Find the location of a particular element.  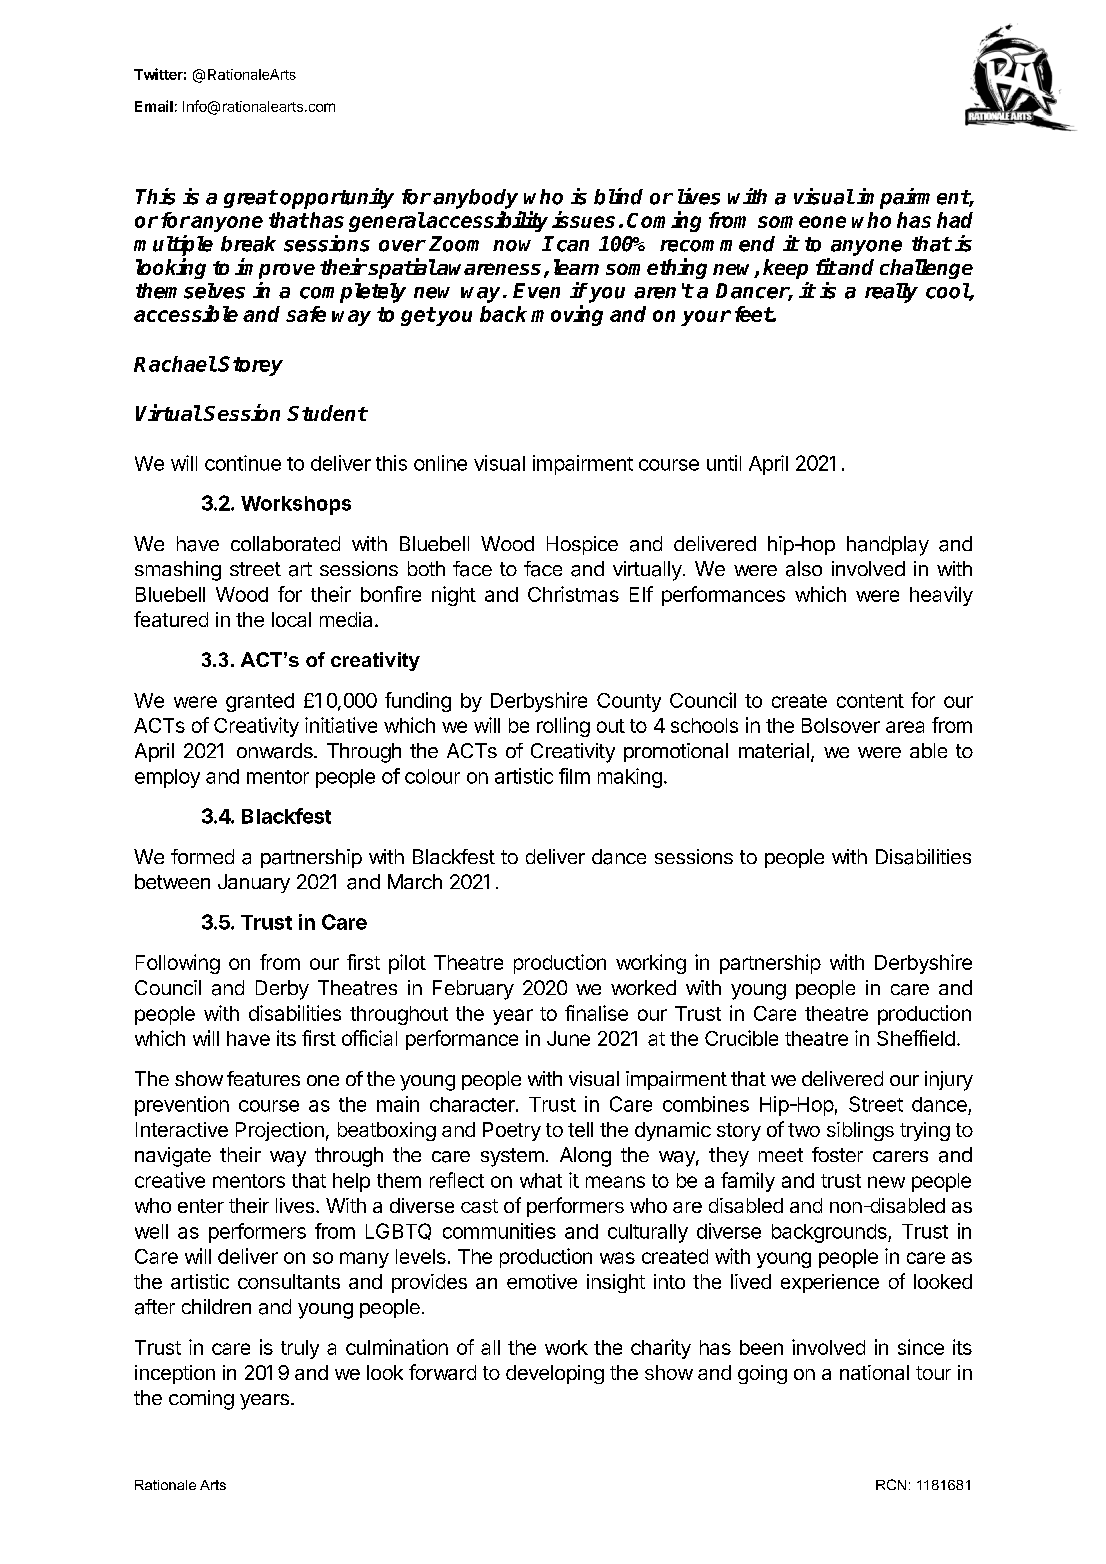

onwards is located at coordinates (276, 751).
